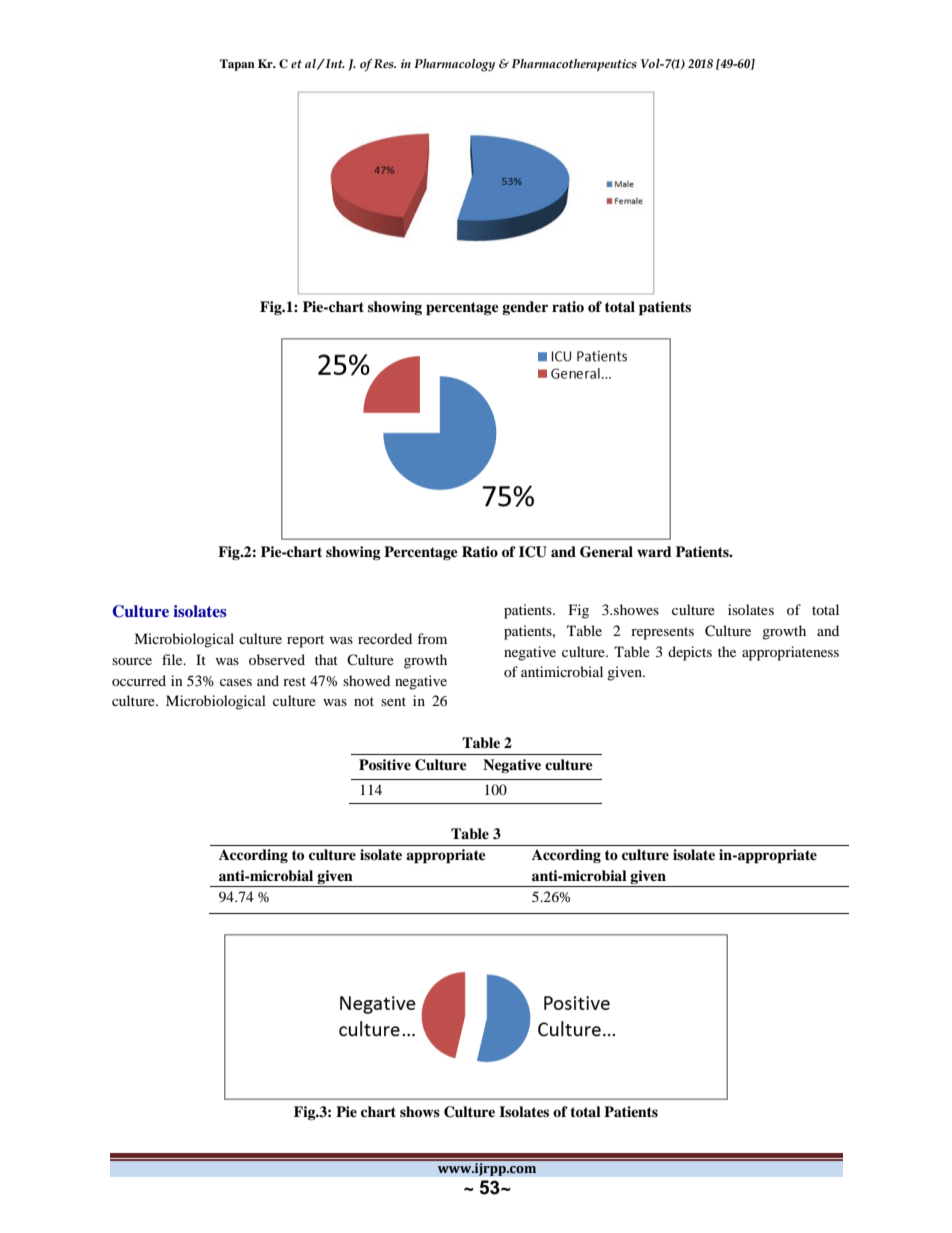 This image has height=1233, width=952. What do you see at coordinates (525, 308) in the image?
I see `gender` at bounding box center [525, 308].
